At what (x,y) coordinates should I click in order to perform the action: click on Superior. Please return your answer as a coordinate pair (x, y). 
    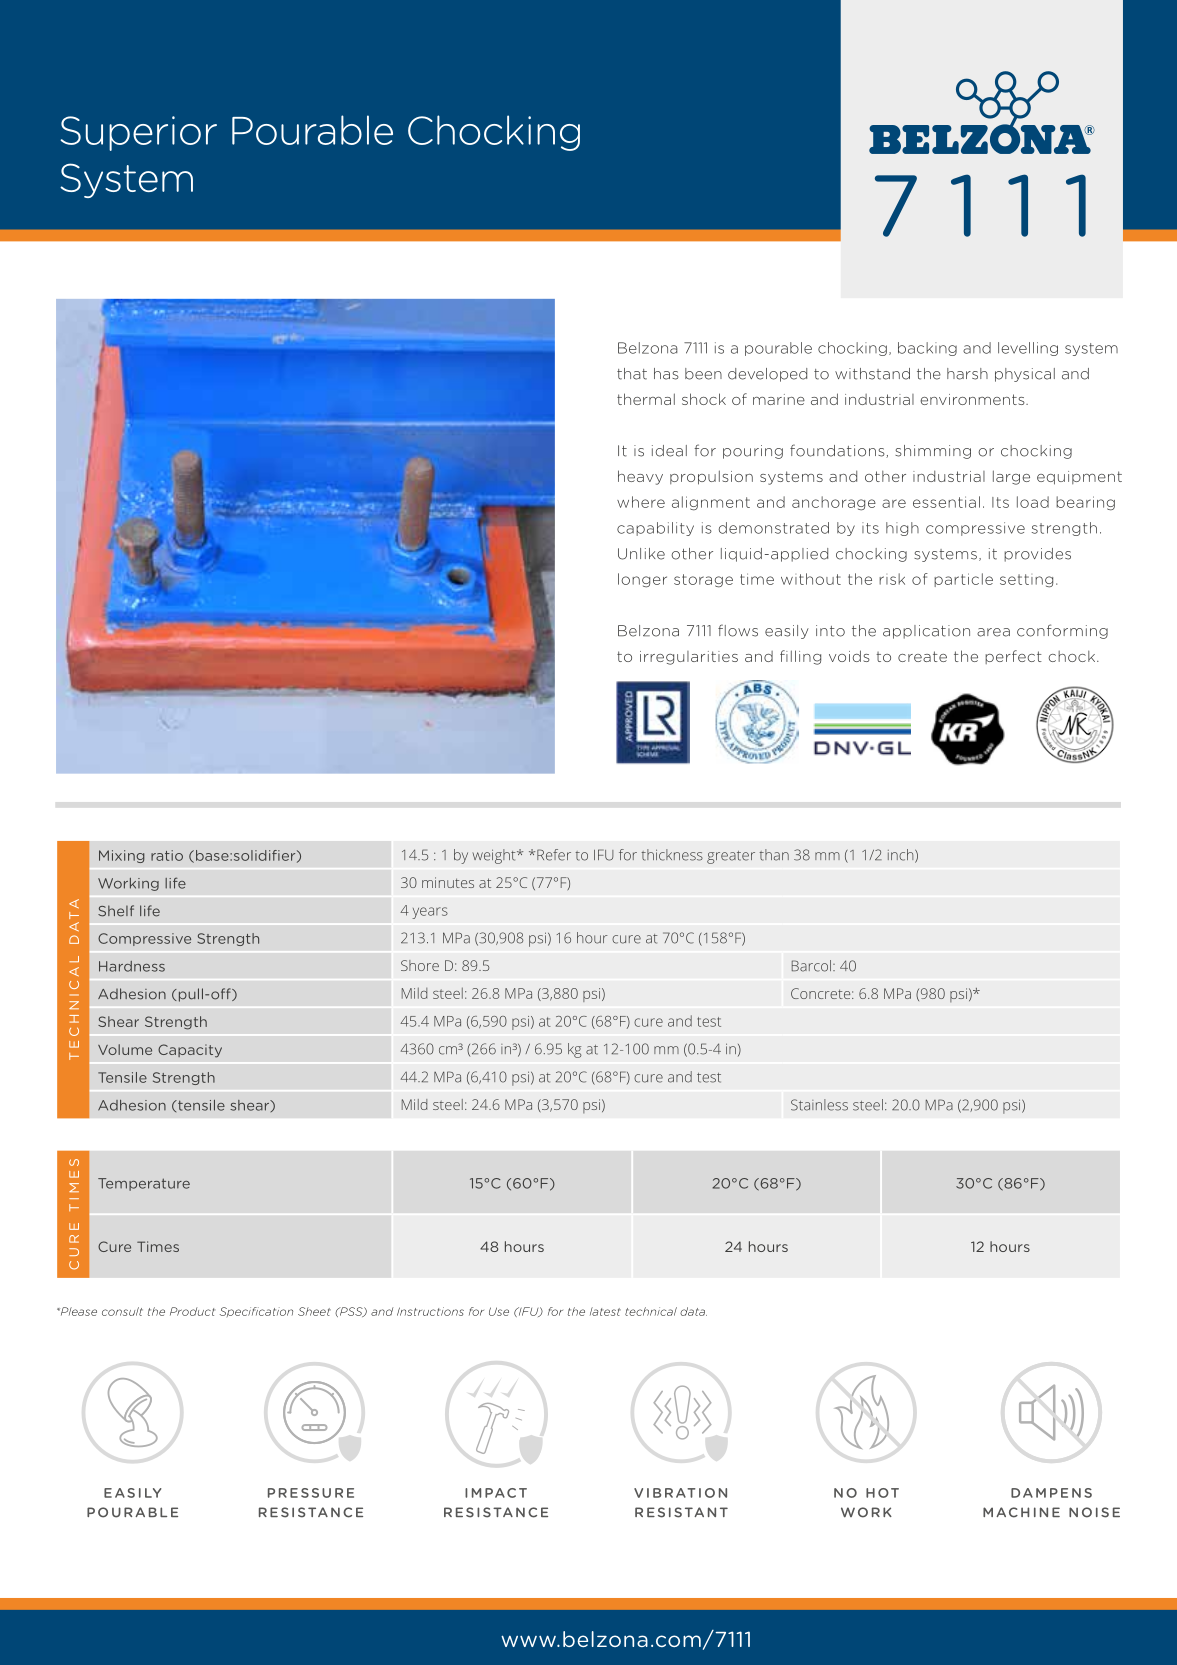
    Looking at the image, I should click on (138, 133).
